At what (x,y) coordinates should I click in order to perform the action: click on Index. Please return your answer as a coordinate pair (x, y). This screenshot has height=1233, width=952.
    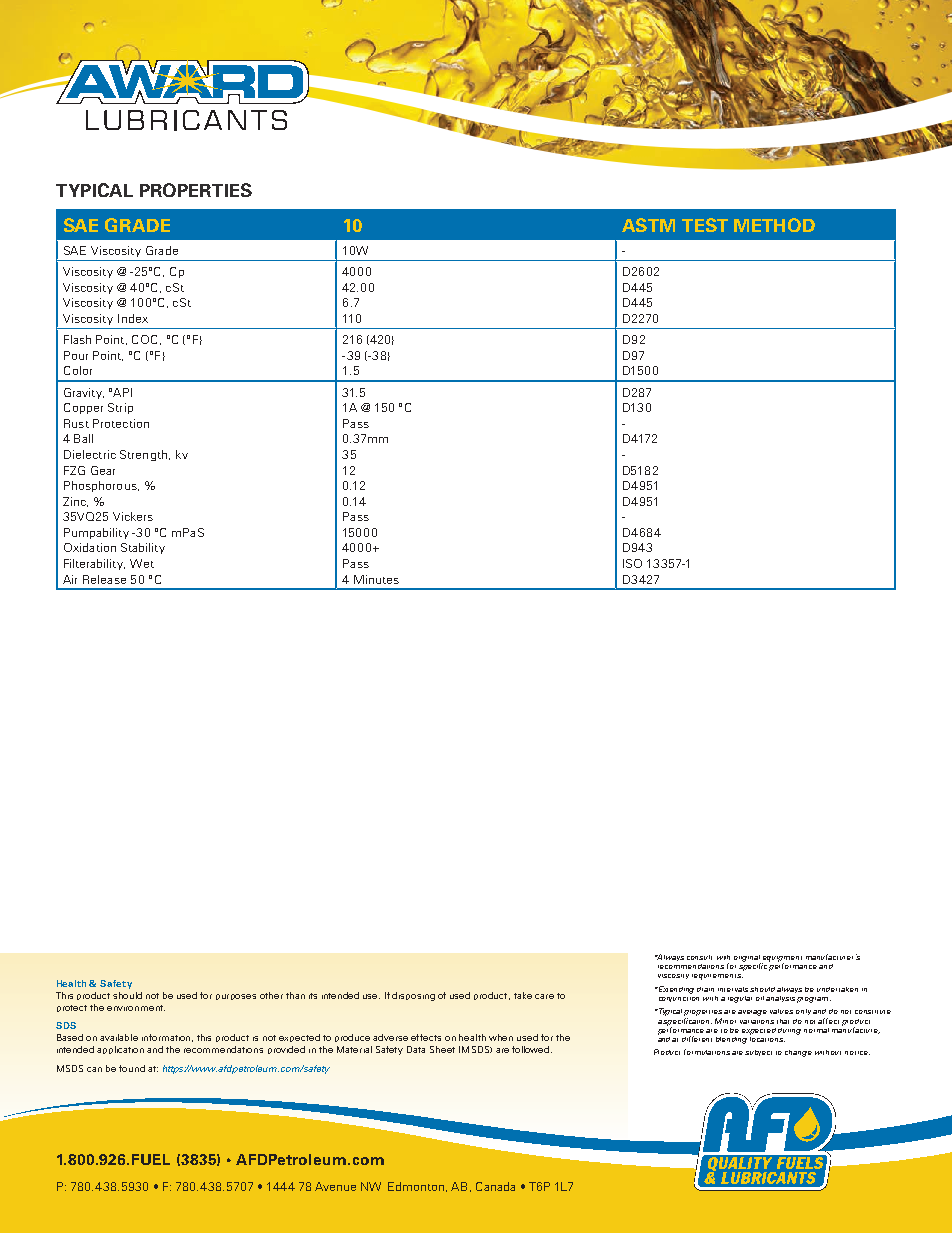
    Looking at the image, I should click on (133, 318).
